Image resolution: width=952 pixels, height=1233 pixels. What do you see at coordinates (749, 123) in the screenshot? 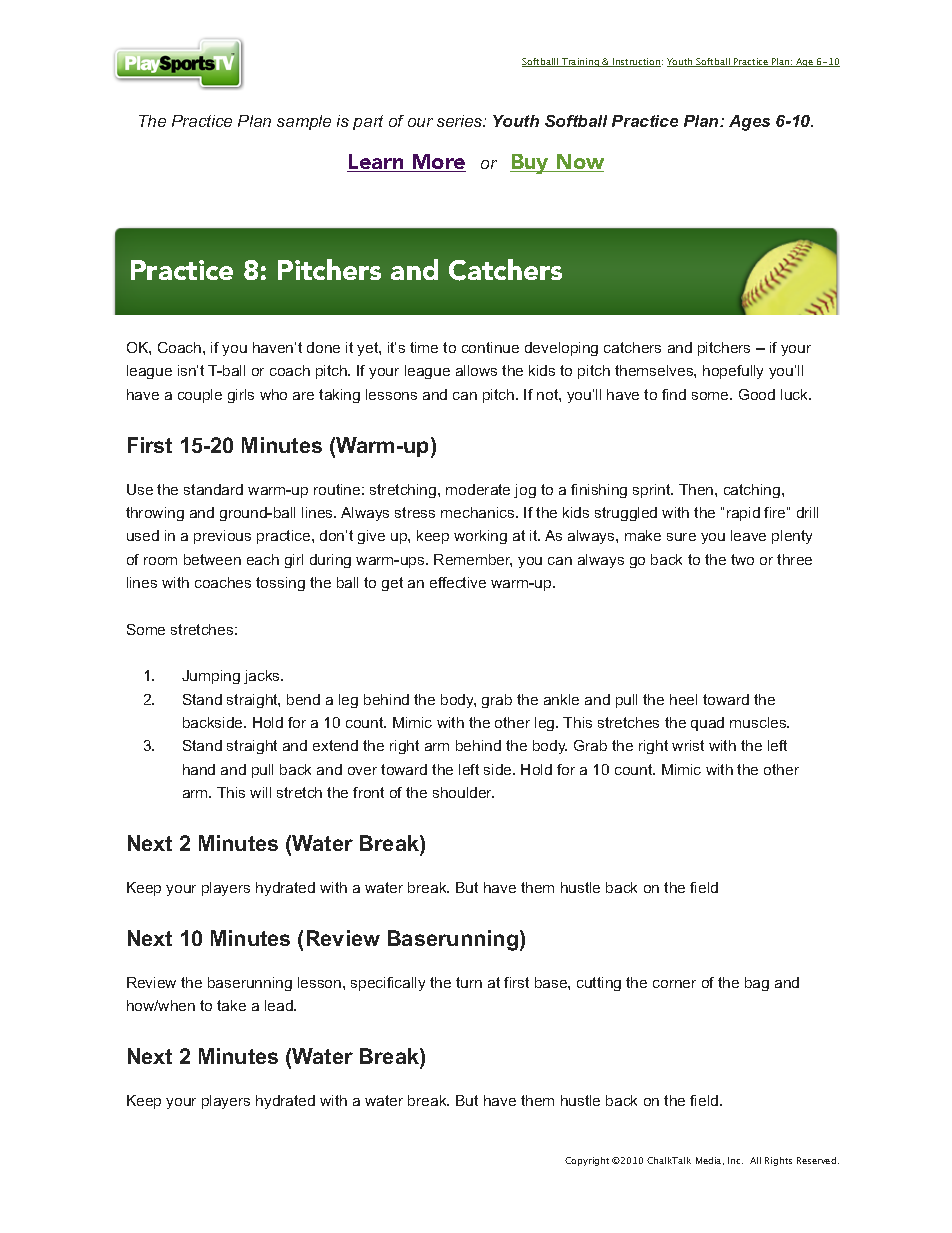
I see `Ages` at bounding box center [749, 123].
